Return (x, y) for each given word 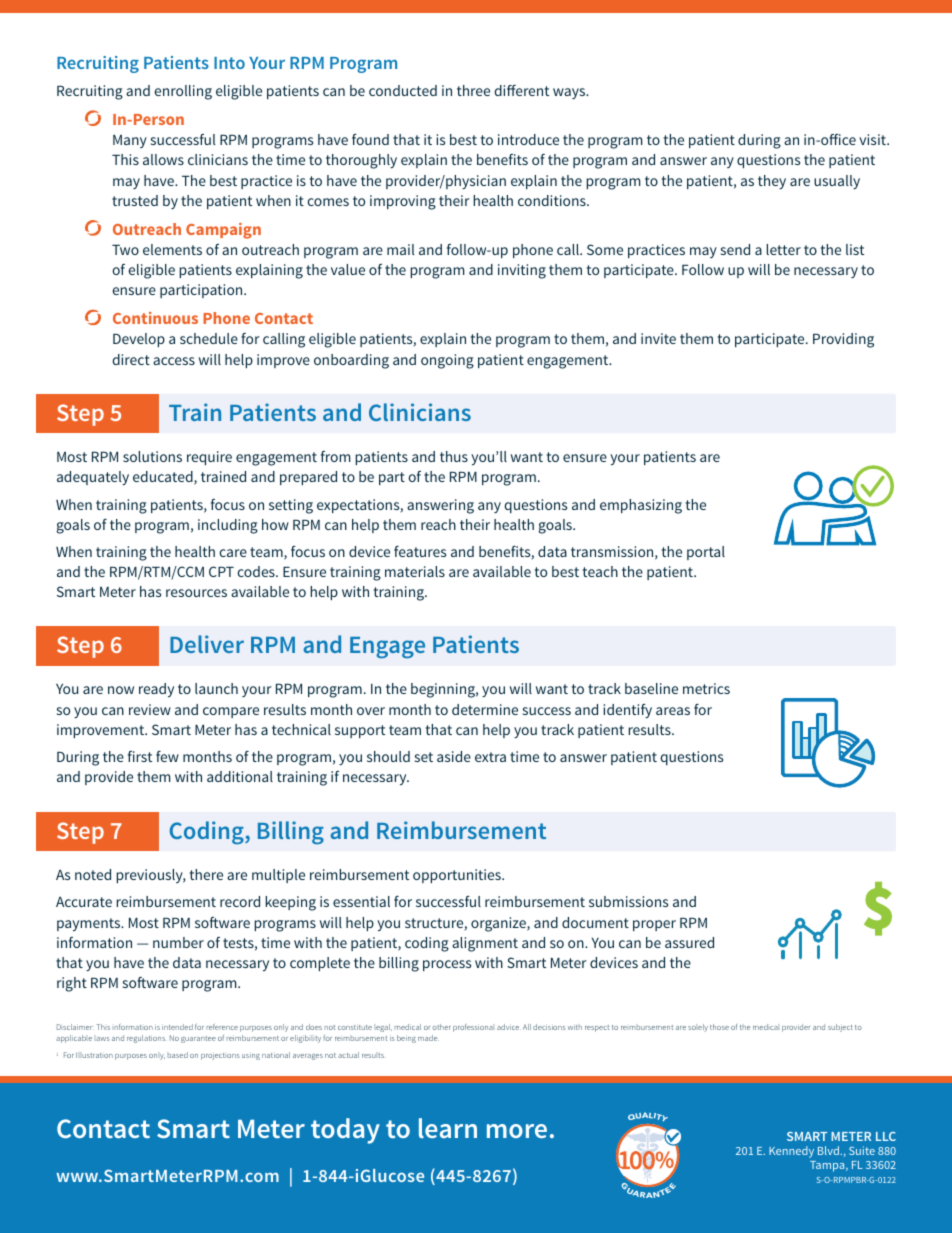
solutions (152, 456)
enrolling (183, 92)
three (473, 90)
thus (454, 456)
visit (873, 139)
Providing (843, 340)
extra (490, 757)
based (177, 1055)
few (167, 756)
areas (673, 711)
